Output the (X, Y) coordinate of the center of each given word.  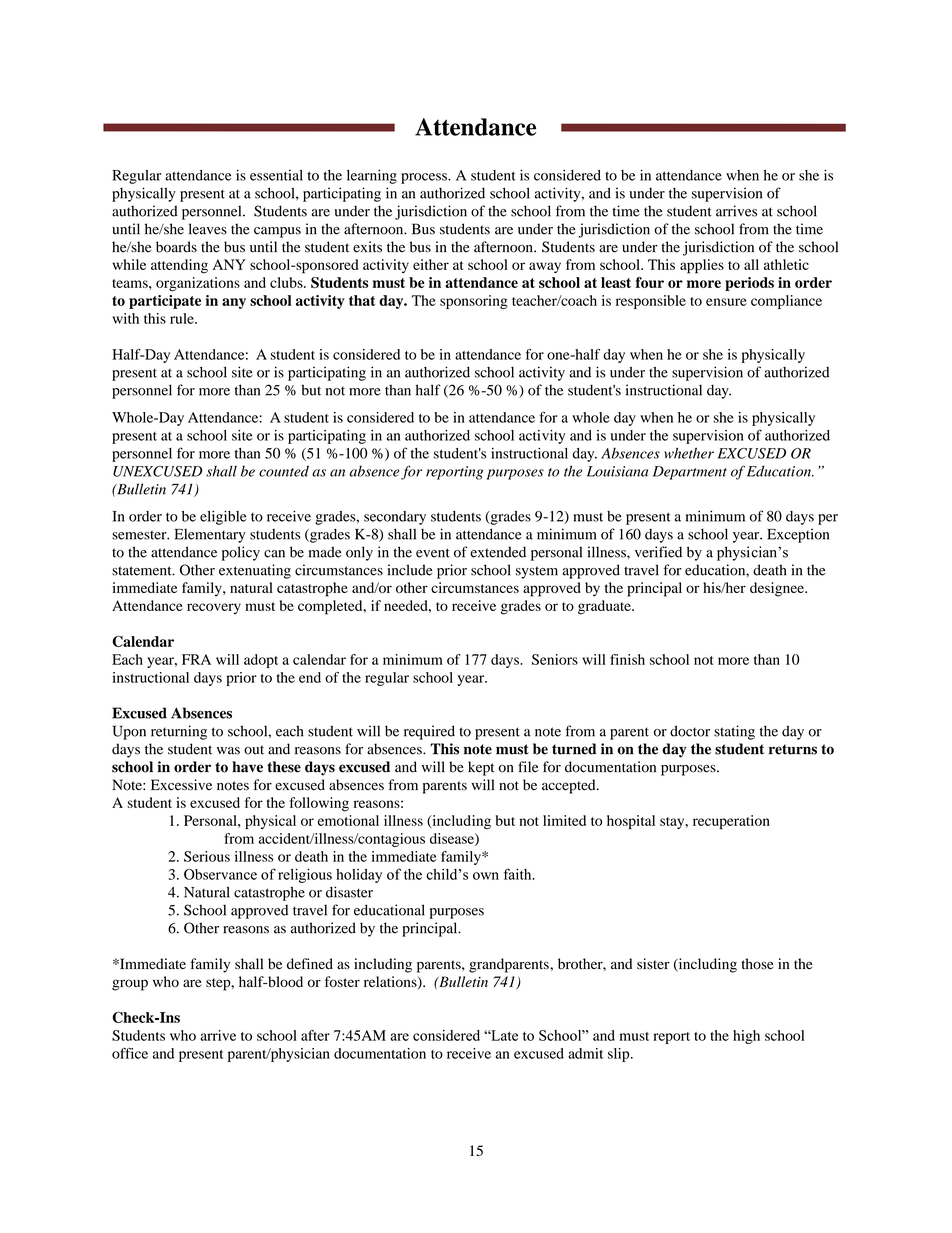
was (228, 751)
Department (690, 473)
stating (734, 732)
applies (702, 266)
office (130, 1053)
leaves (208, 229)
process (425, 178)
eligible (223, 517)
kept (481, 768)
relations (391, 982)
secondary (395, 518)
